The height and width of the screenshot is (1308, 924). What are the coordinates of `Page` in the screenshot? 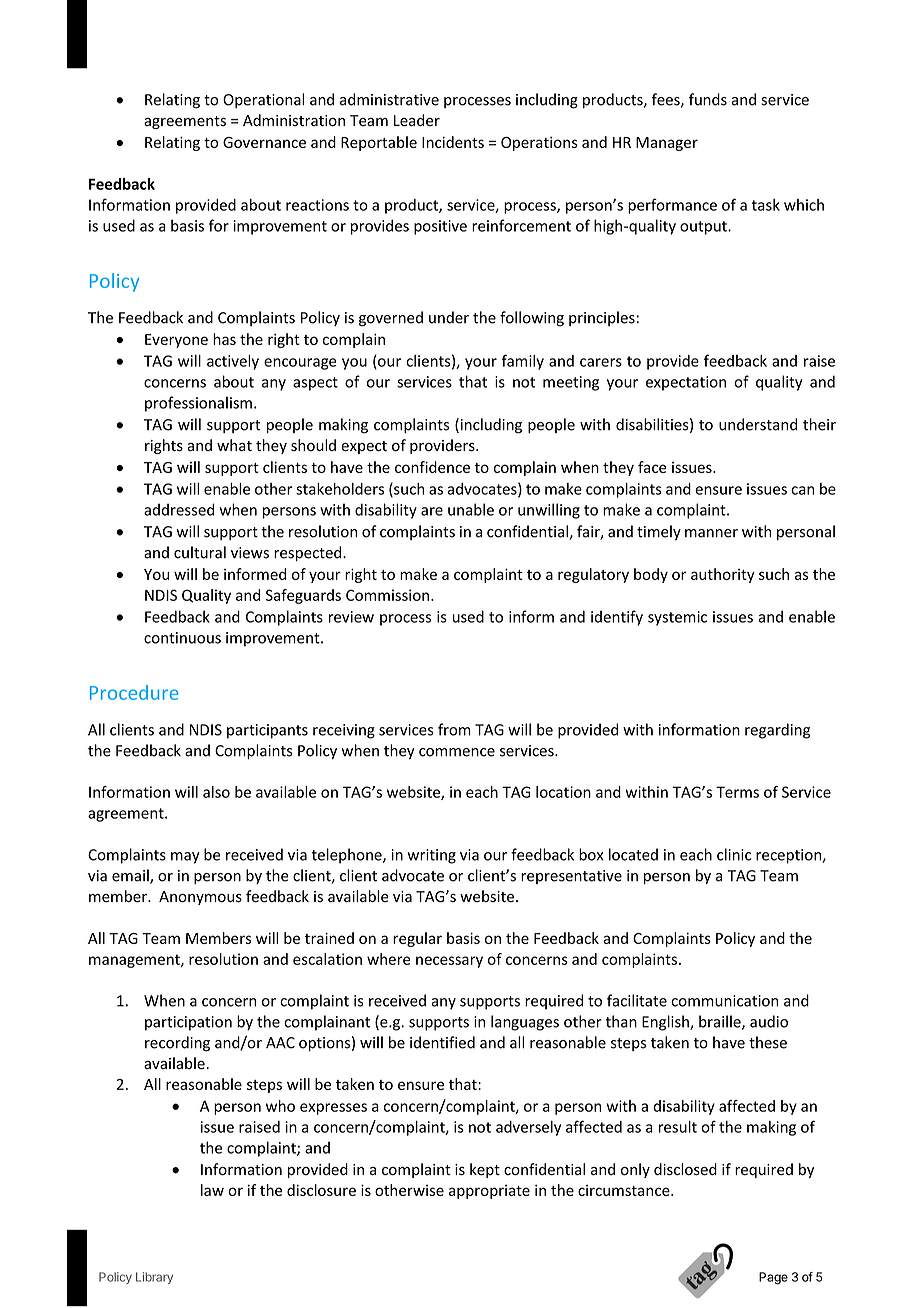 It's located at (773, 1278).
